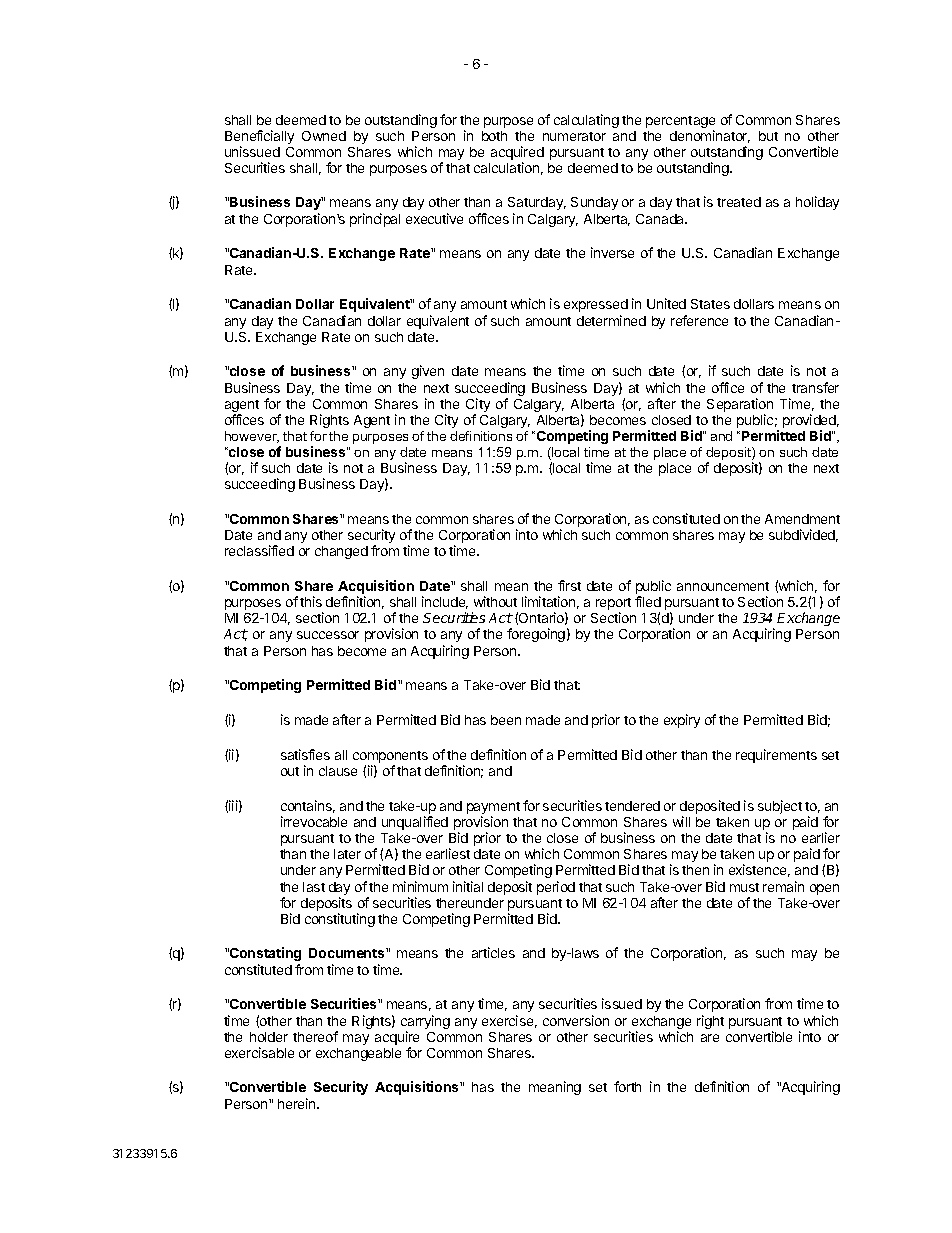 This screenshot has height=1233, width=952. I want to click on requirements, so click(776, 756).
